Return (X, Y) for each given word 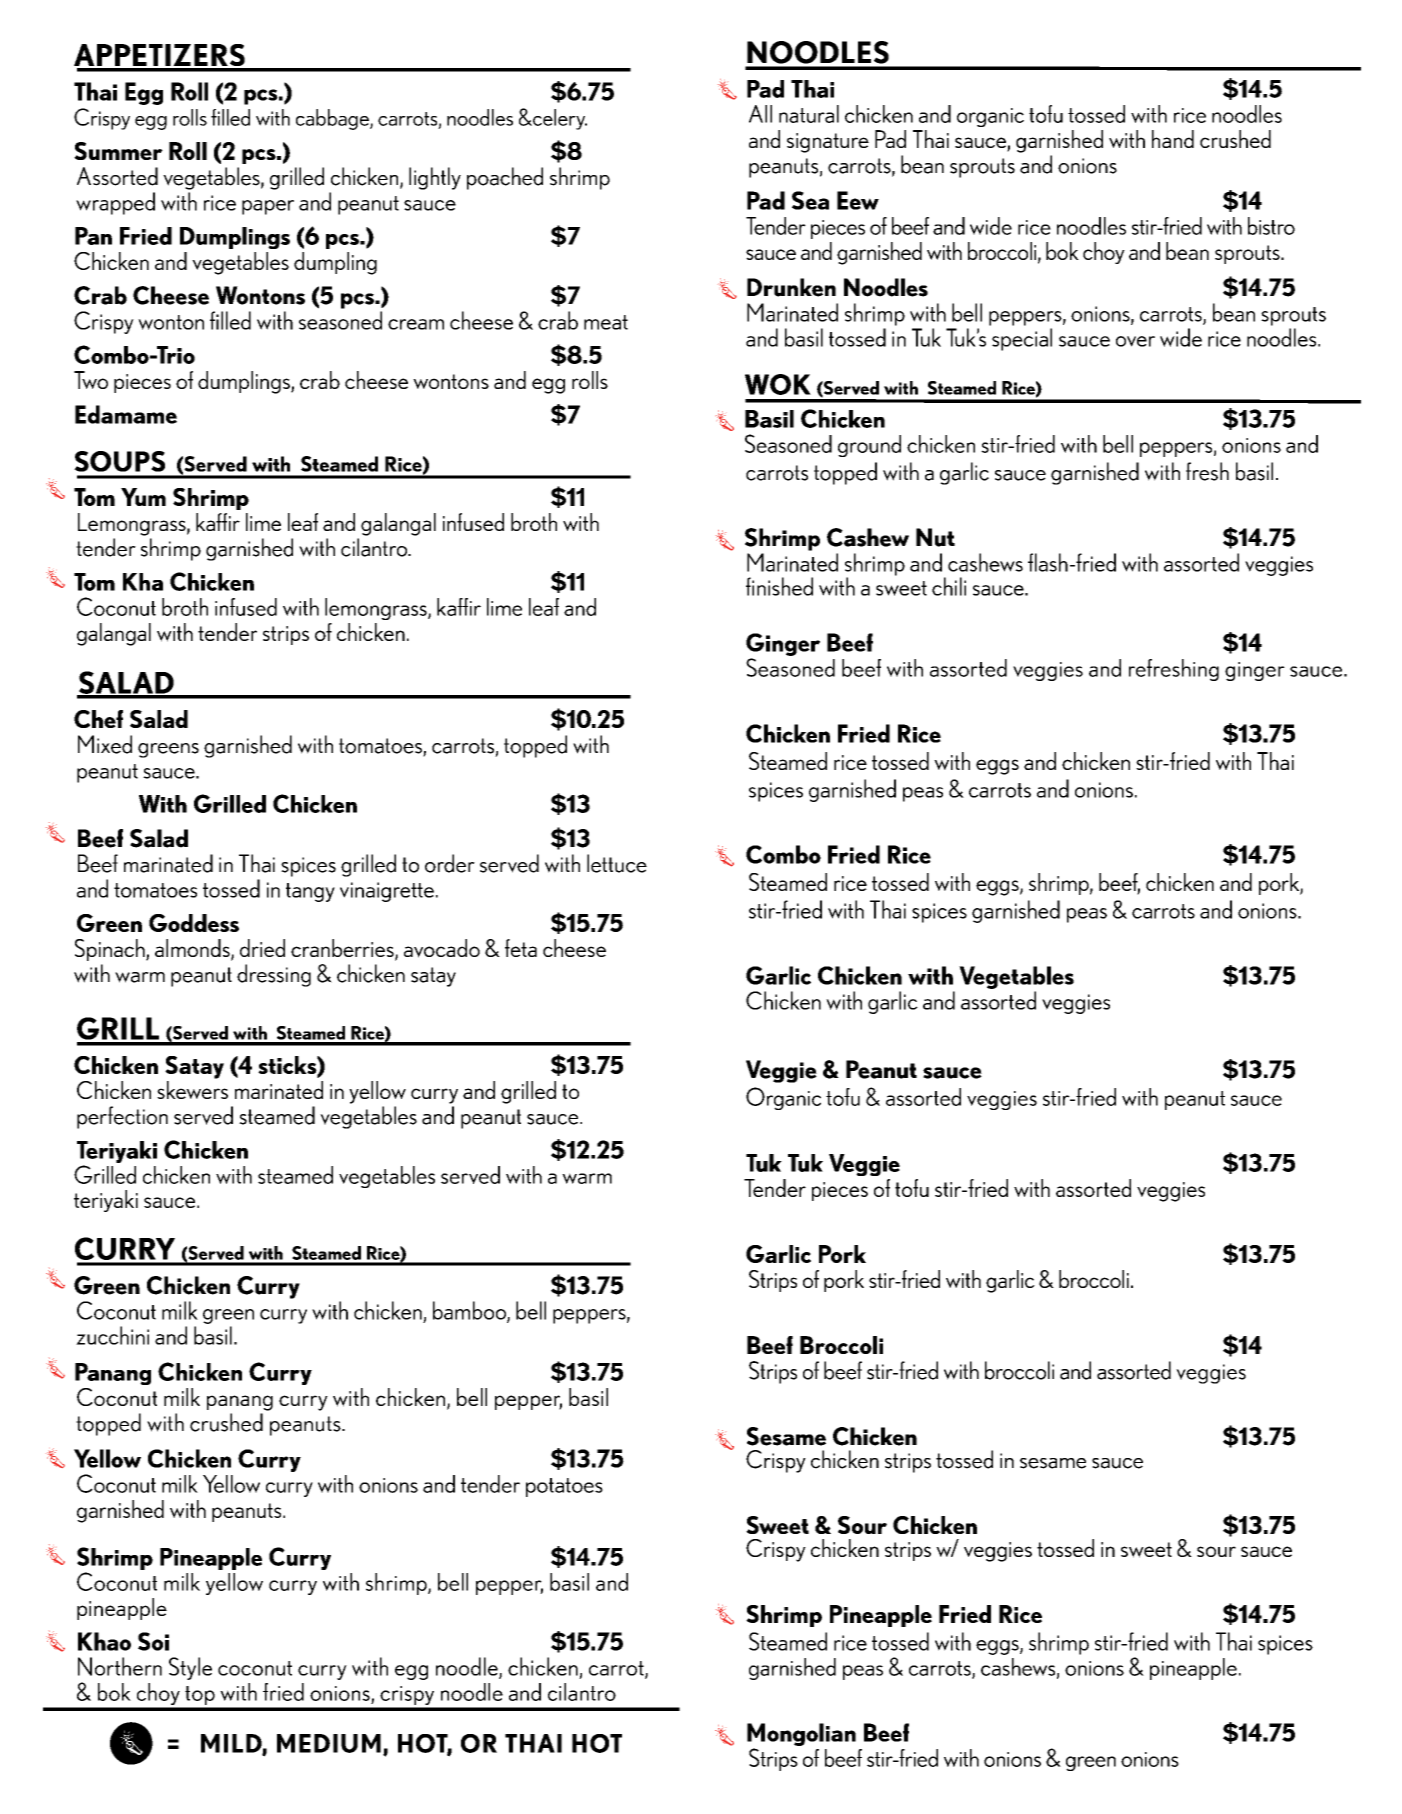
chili (949, 586)
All (760, 114)
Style (190, 1668)
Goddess (194, 923)
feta (521, 948)
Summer (118, 151)
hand (1173, 139)
